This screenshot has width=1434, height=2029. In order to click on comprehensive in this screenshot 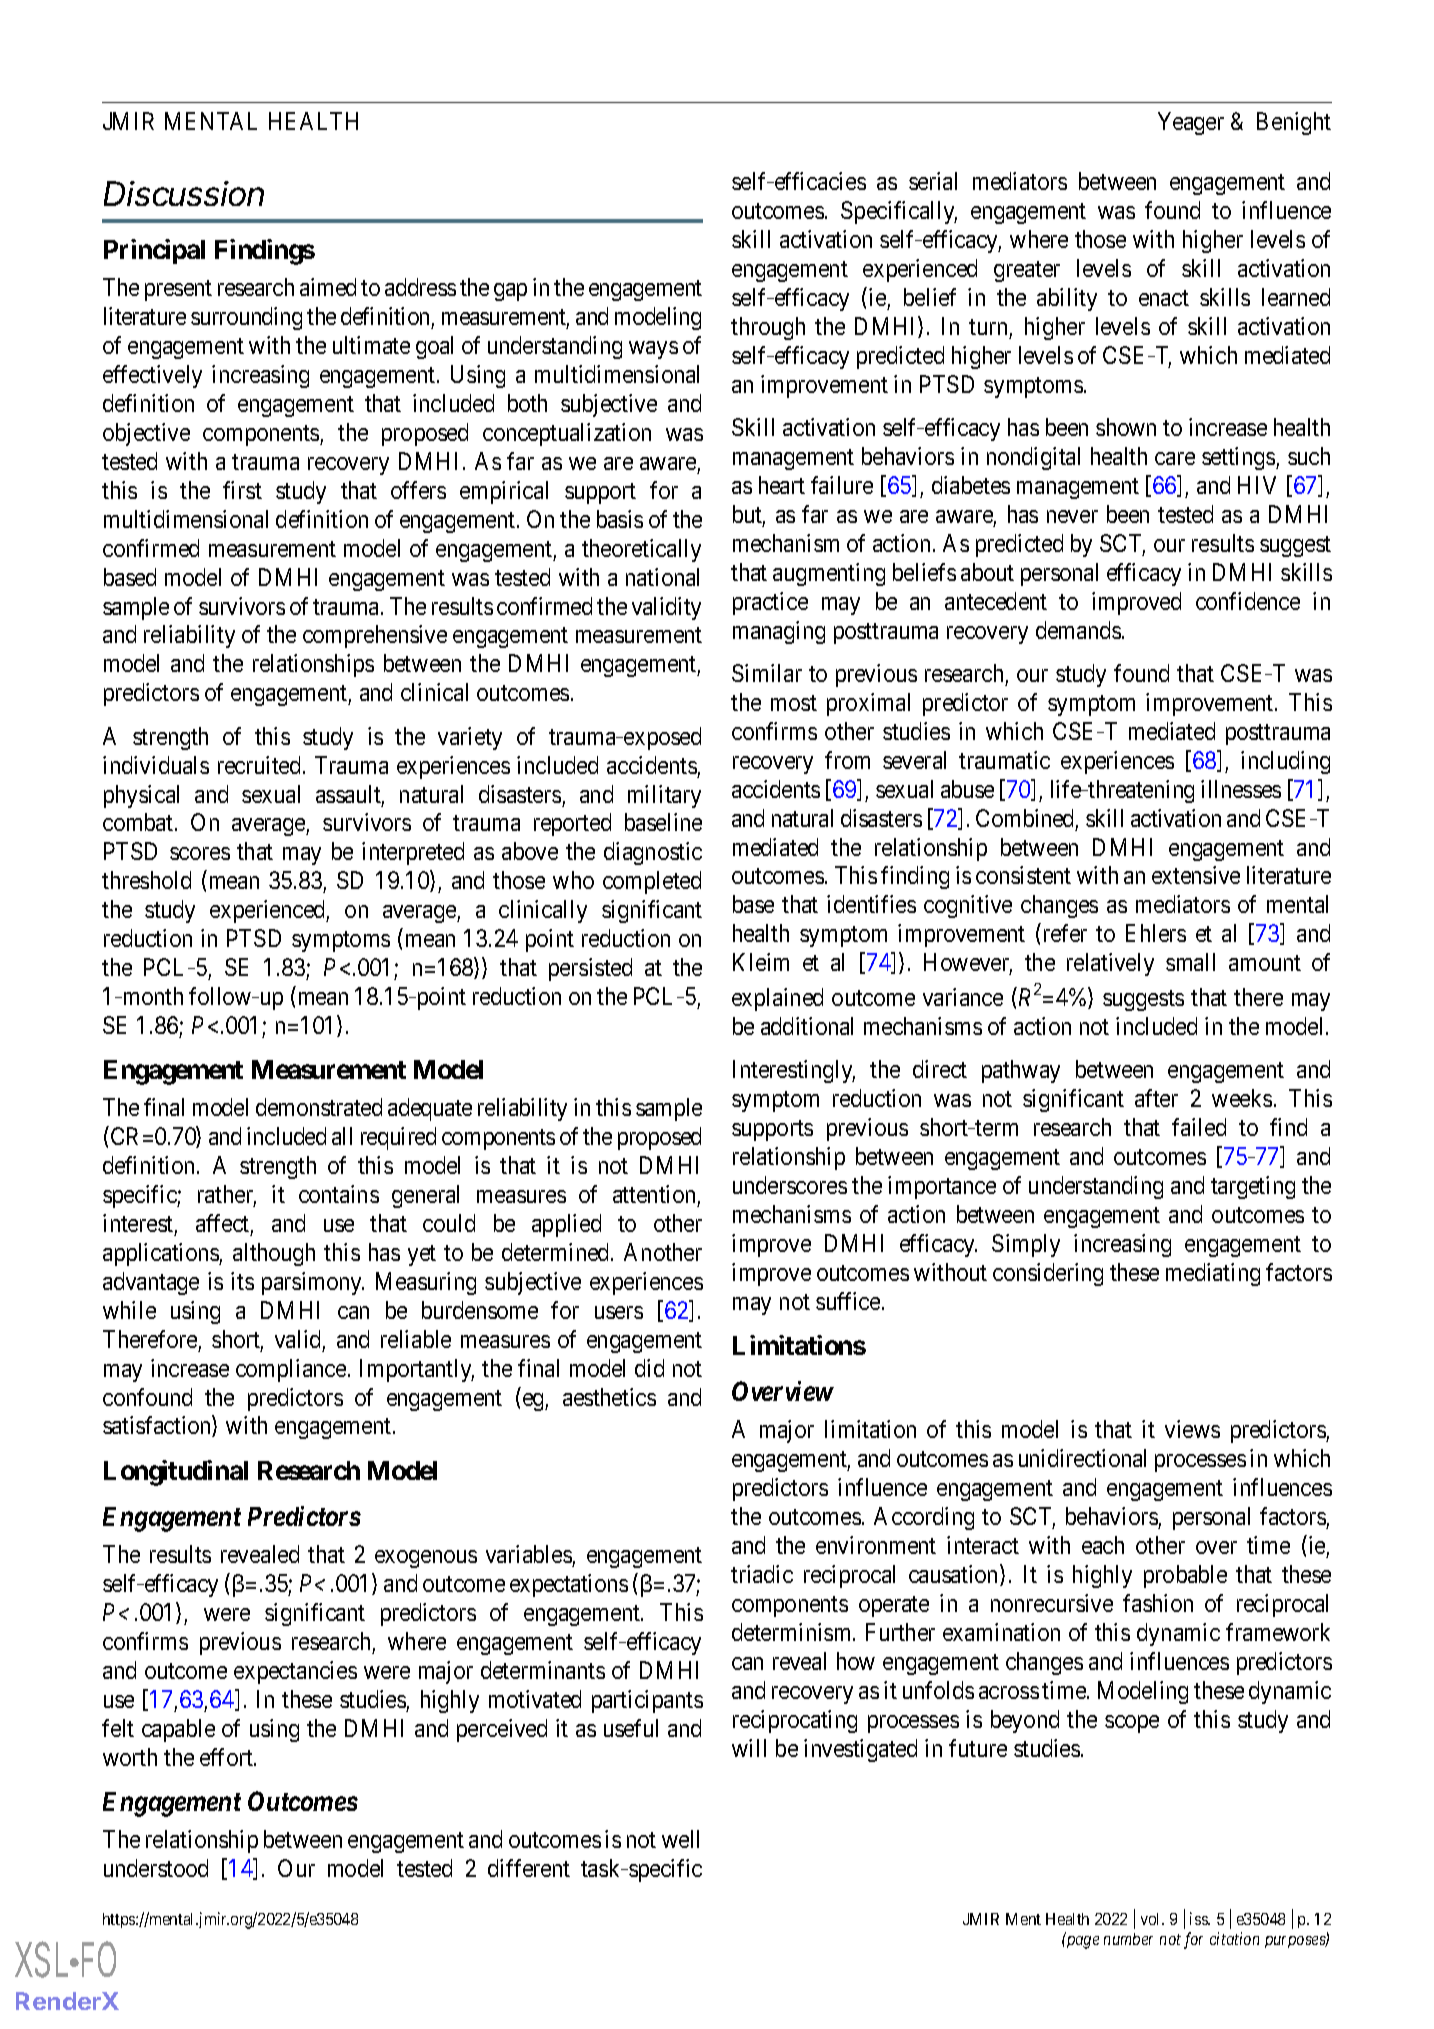, I will do `click(375, 636)`.
